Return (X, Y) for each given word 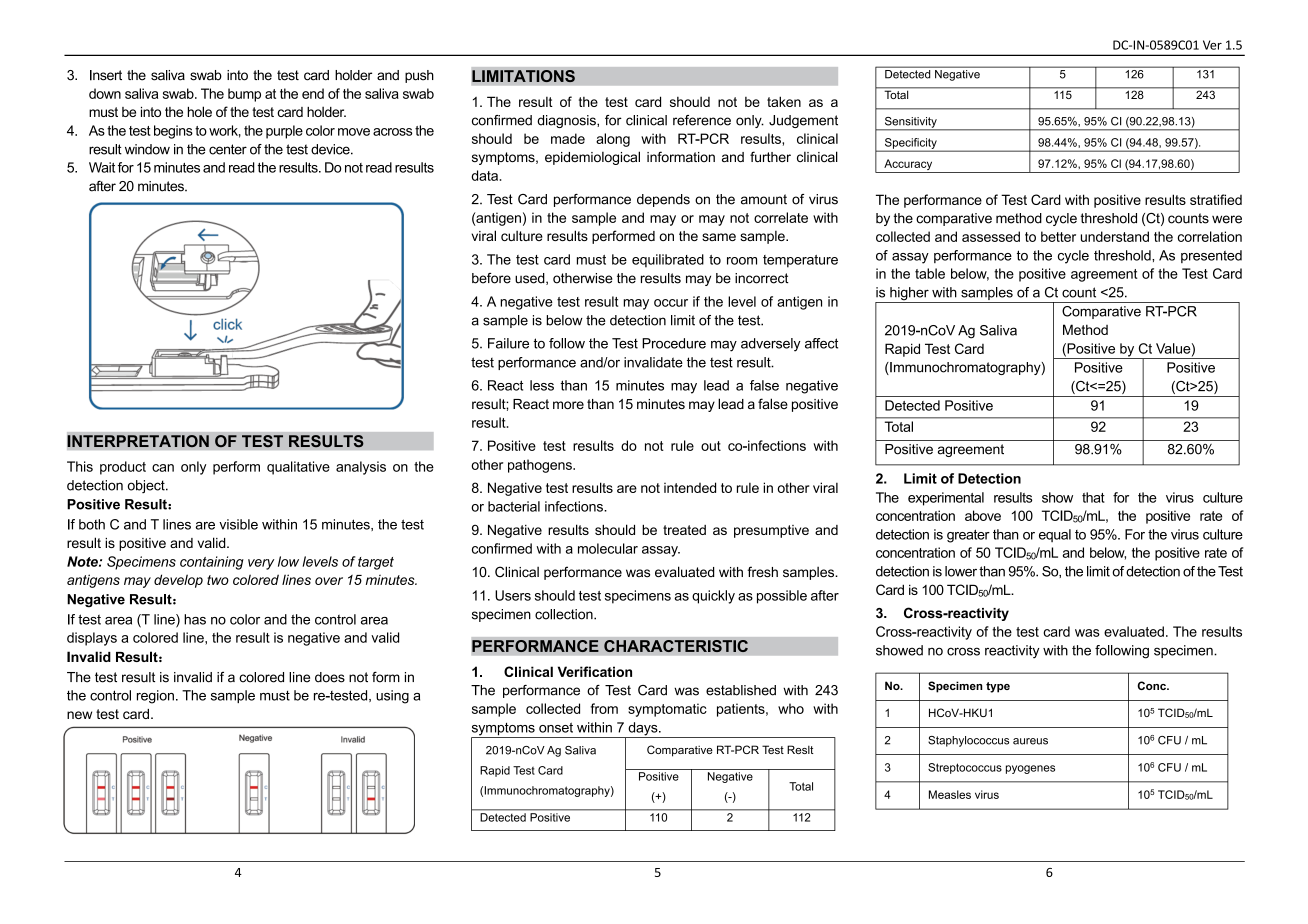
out (711, 446)
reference (702, 120)
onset (556, 727)
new (79, 715)
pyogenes (1030, 769)
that (1093, 497)
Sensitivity (910, 123)
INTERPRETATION (138, 441)
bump (244, 95)
